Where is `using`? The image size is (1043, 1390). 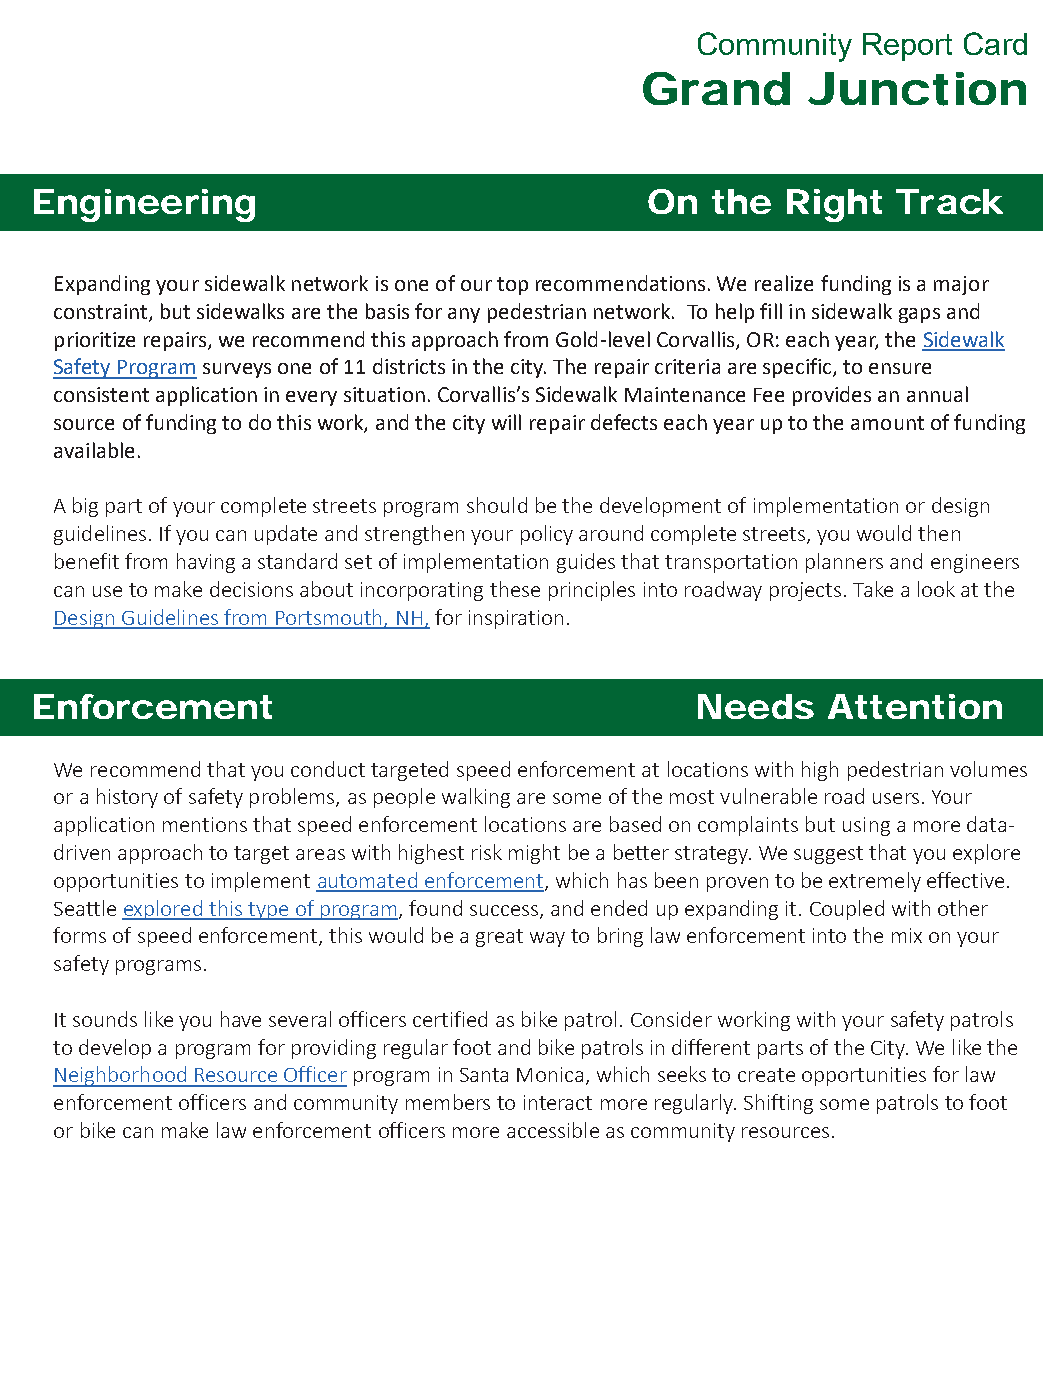
using is located at coordinates (866, 826).
